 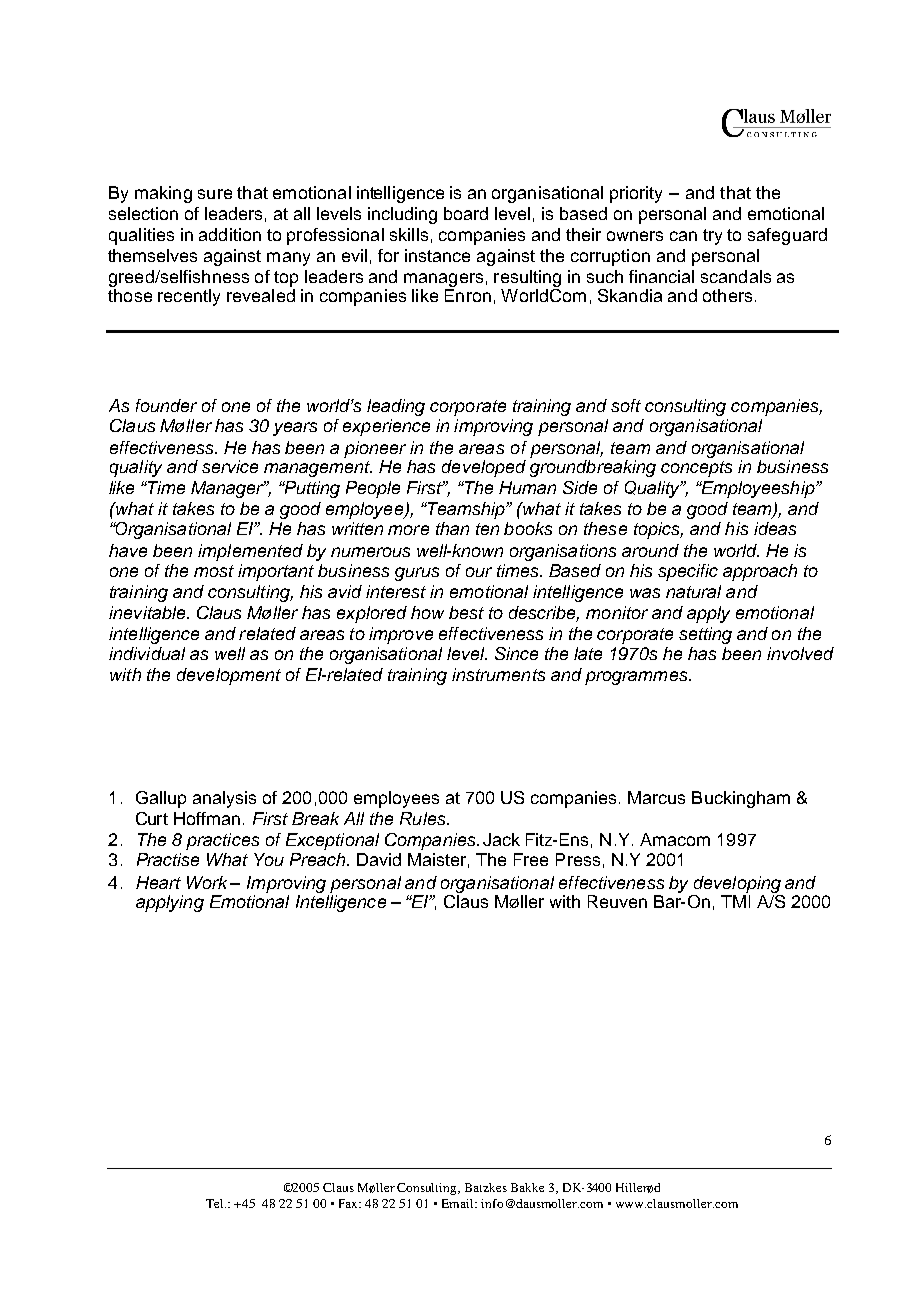 I want to click on board, so click(x=466, y=213).
